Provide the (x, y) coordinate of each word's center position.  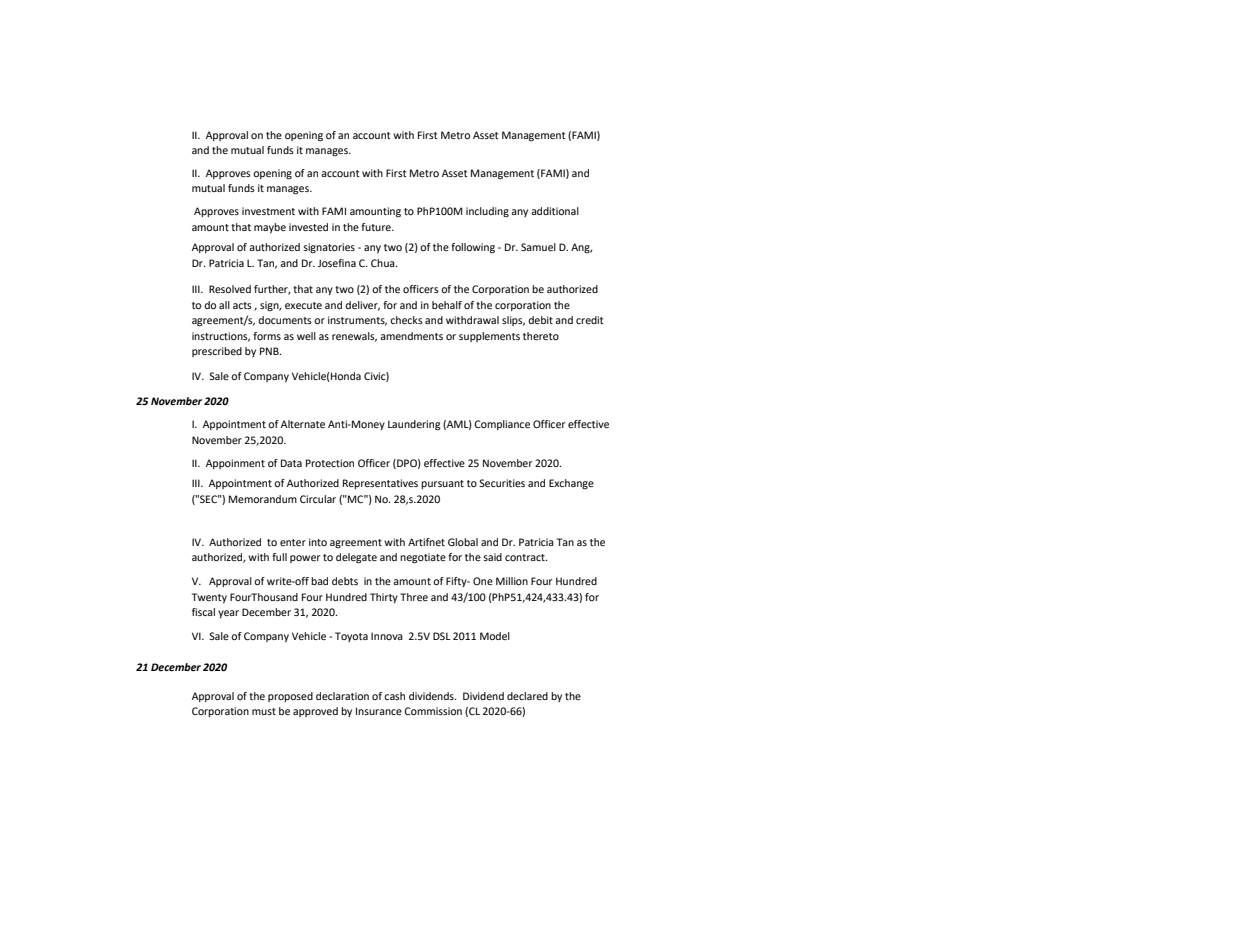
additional (555, 211)
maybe (270, 228)
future (377, 227)
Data (291, 463)
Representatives (380, 484)
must (264, 711)
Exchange (571, 484)
